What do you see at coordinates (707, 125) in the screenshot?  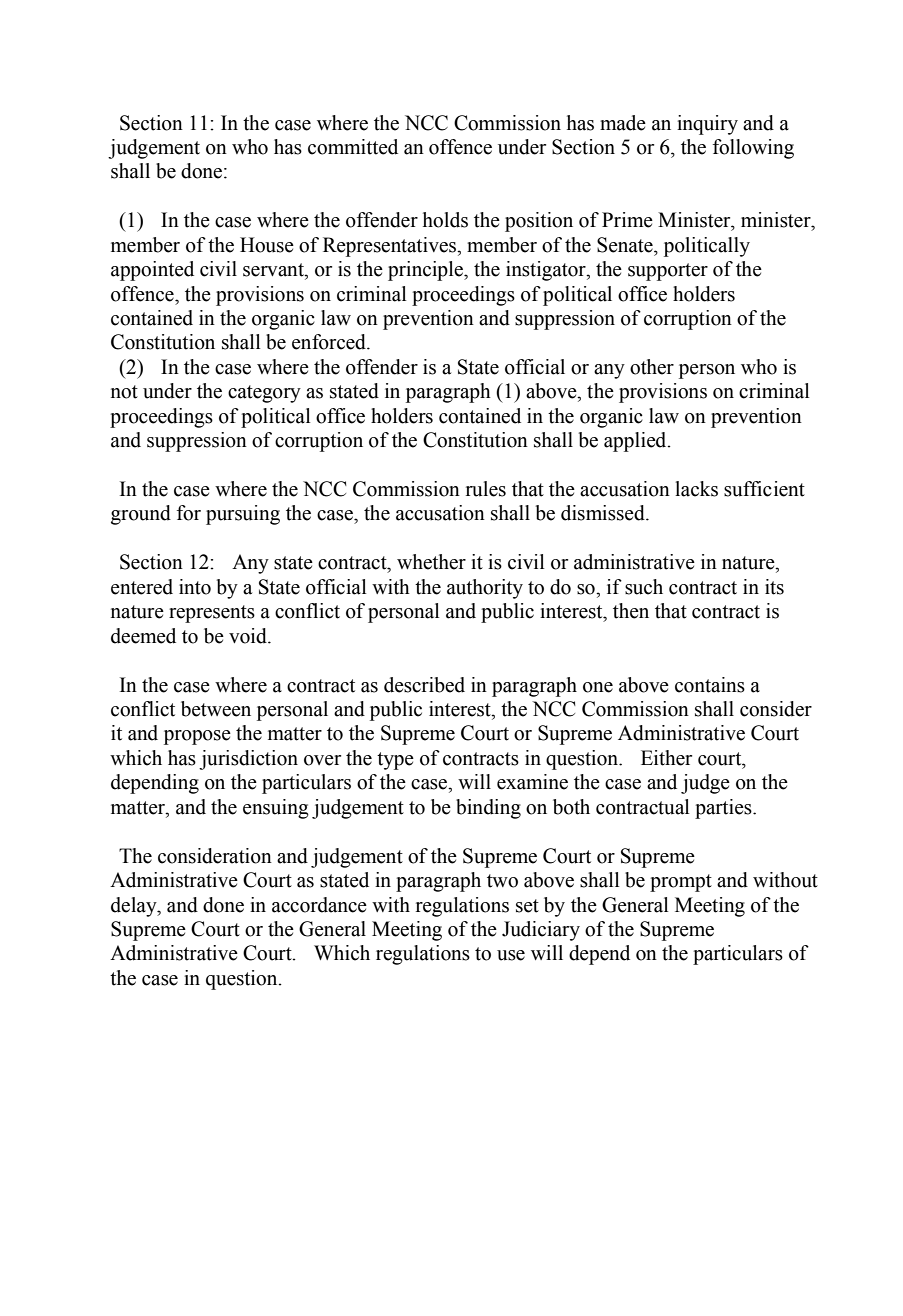 I see `inquiry` at bounding box center [707, 125].
